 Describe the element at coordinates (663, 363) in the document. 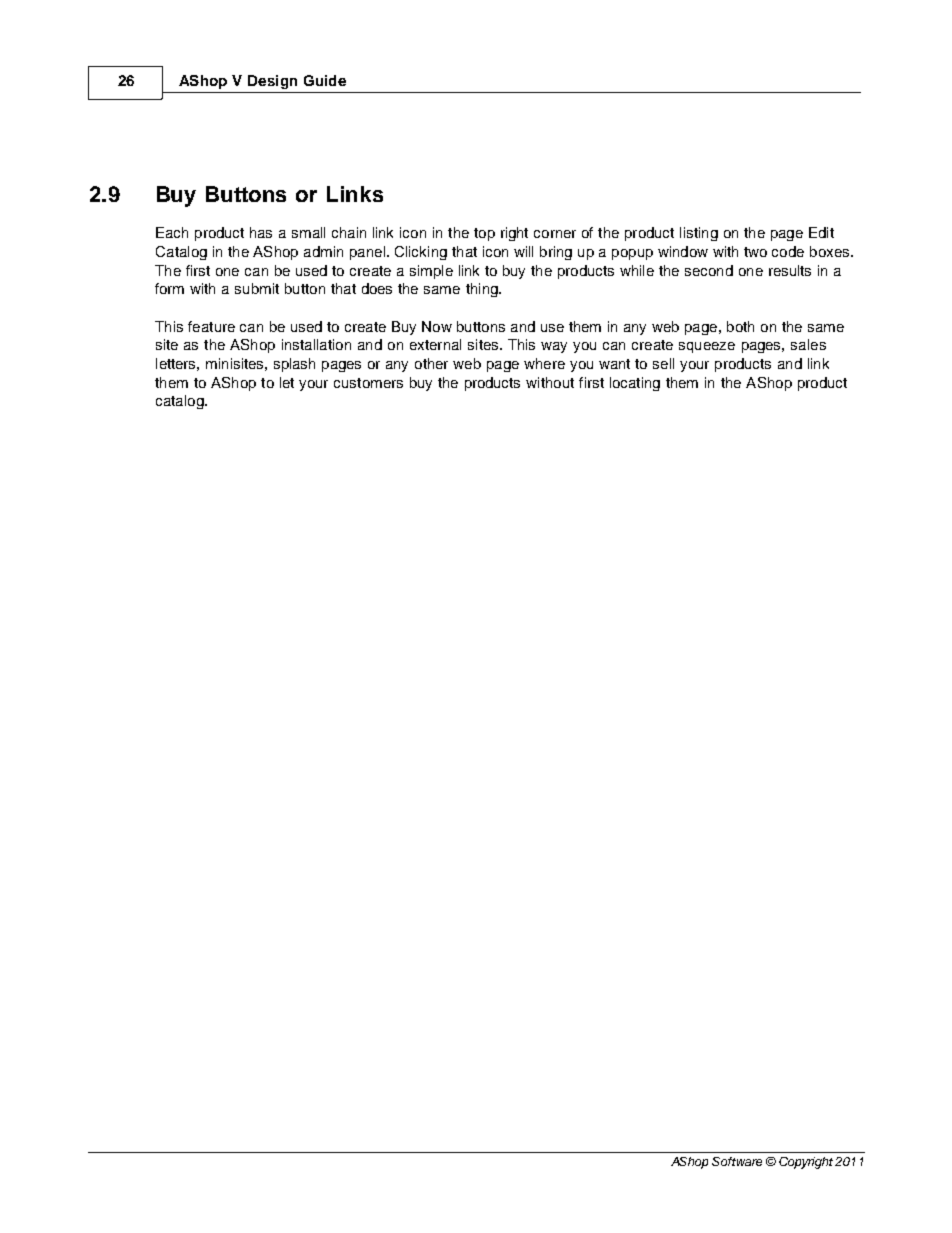

I see `sell` at that location.
